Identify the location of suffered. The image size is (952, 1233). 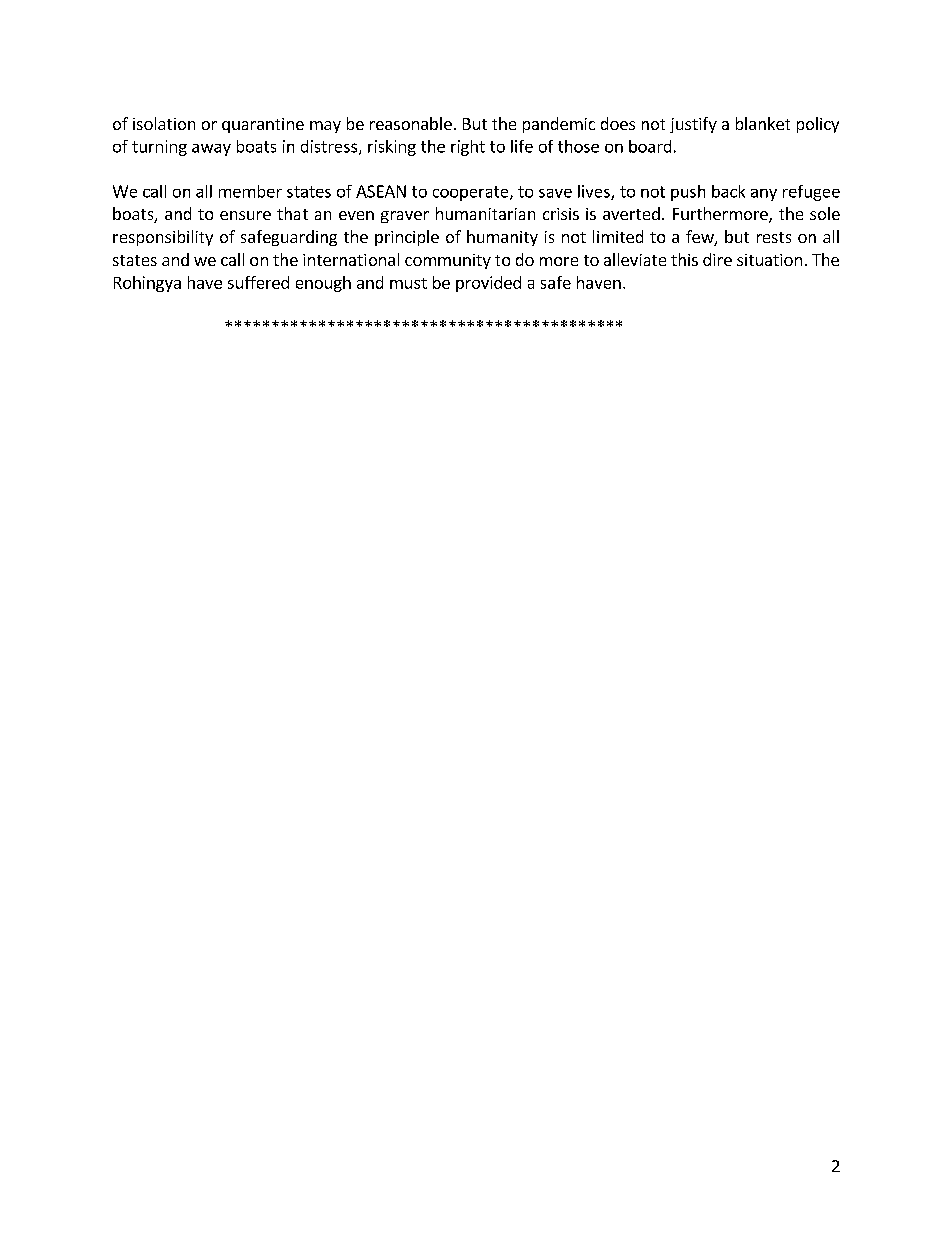
(258, 282).
